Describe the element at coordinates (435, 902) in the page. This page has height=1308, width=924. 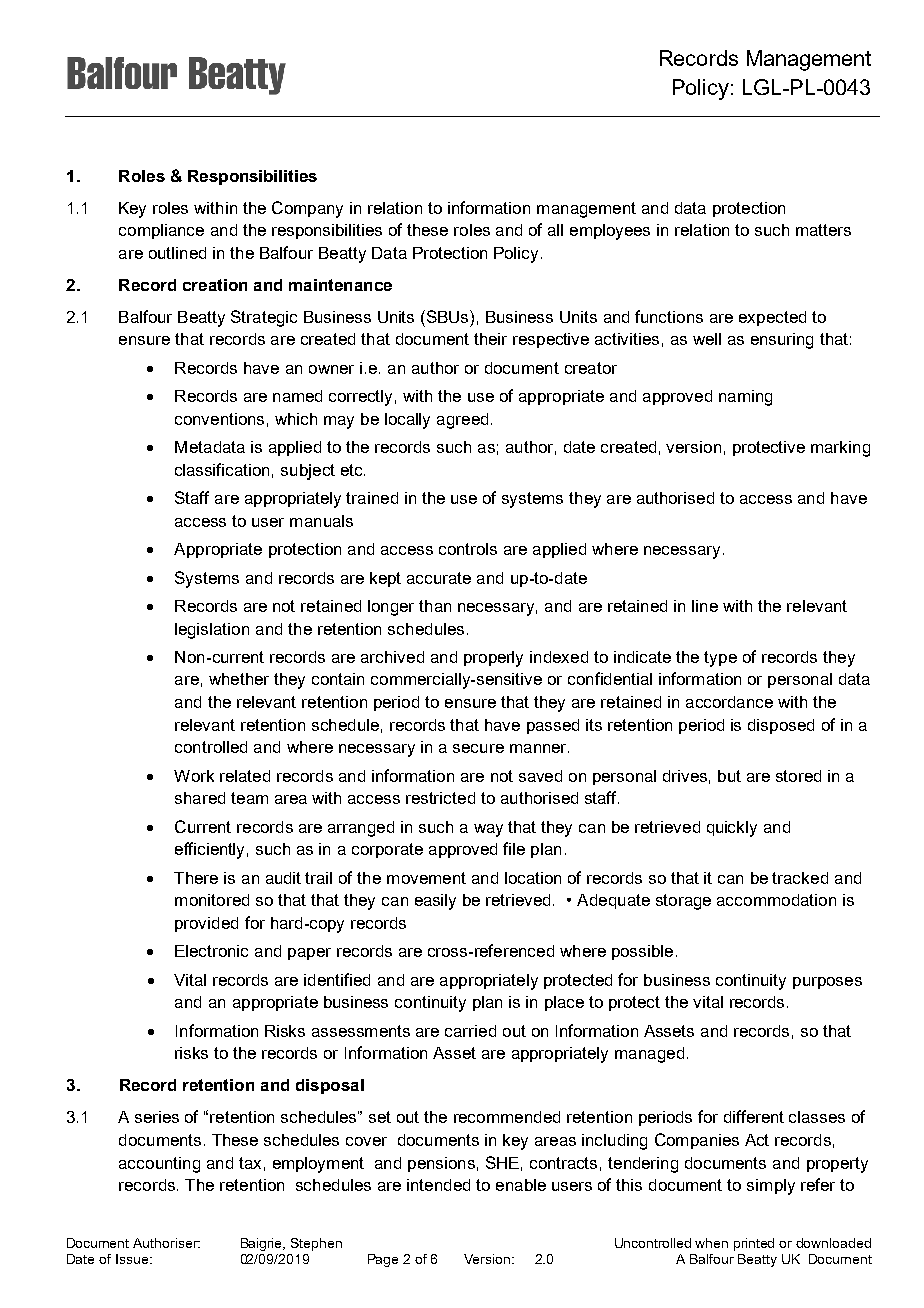
I see `easily` at that location.
